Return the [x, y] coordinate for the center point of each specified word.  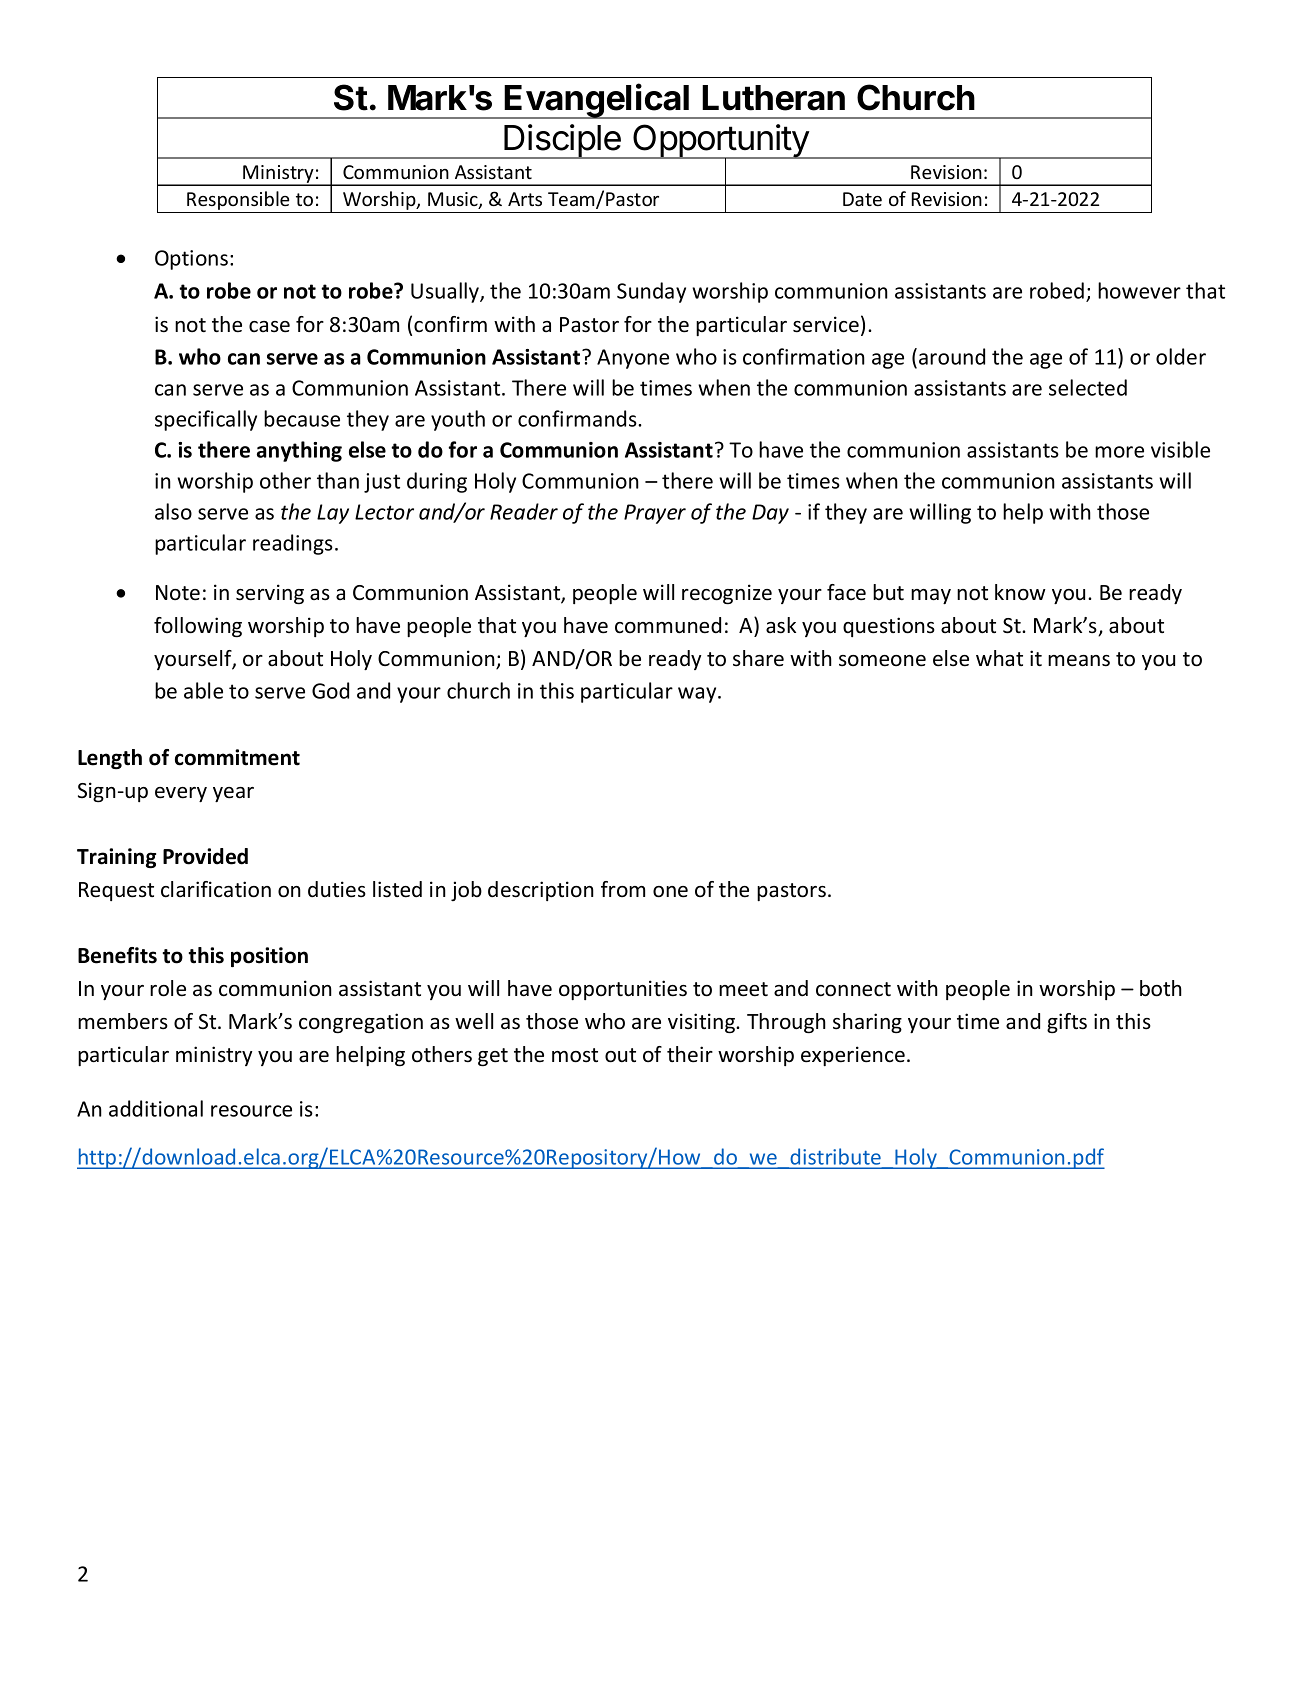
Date [862, 199]
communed [668, 625]
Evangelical [597, 101]
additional [156, 1108]
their [690, 1054]
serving [270, 594]
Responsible [238, 202]
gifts [1067, 1023]
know [1020, 592]
